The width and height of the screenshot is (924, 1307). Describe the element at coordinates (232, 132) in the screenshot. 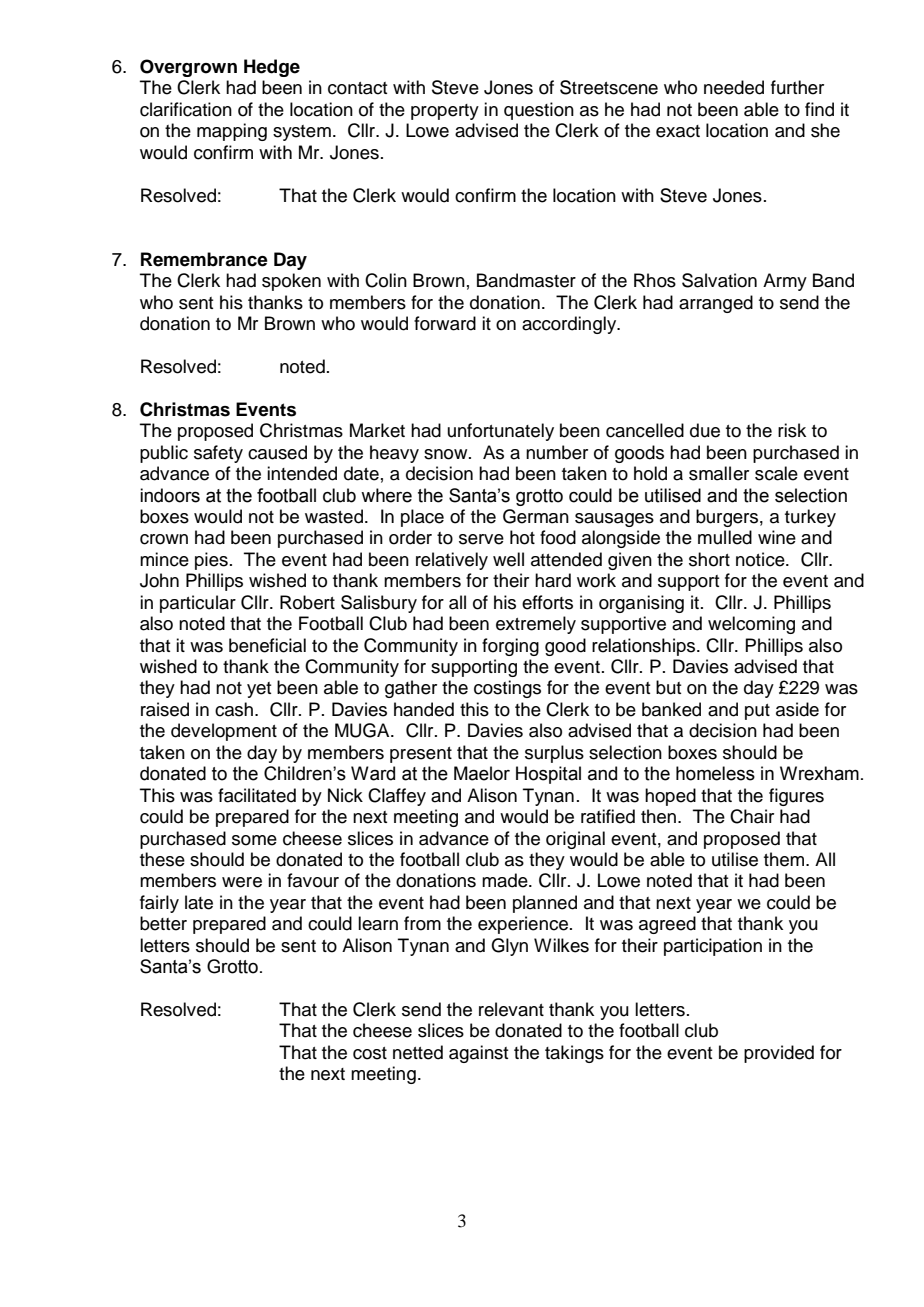

I see `mapping` at that location.
